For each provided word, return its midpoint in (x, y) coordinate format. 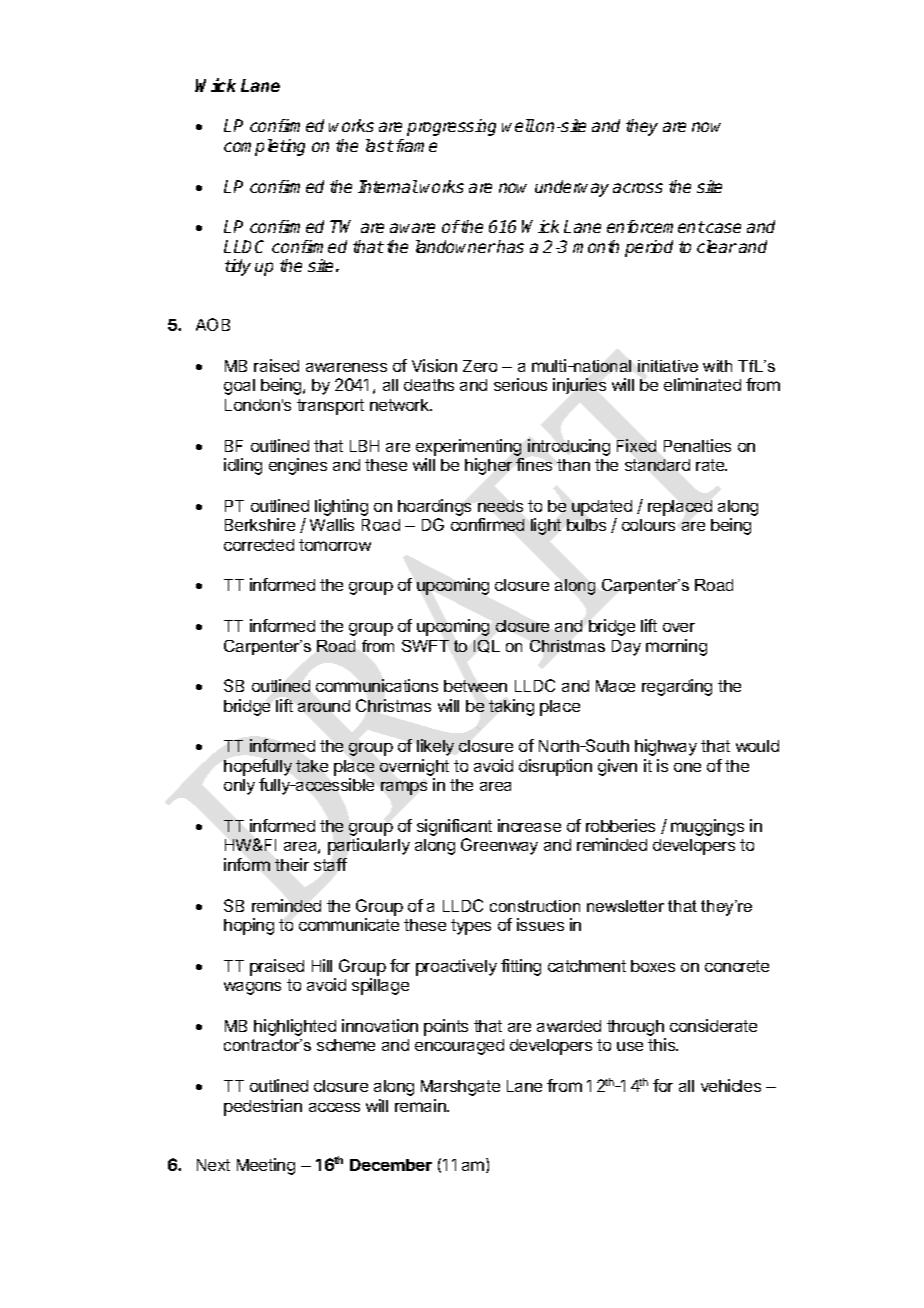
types (471, 927)
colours (648, 525)
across (638, 188)
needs (500, 506)
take (312, 766)
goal (239, 387)
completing (264, 147)
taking (511, 707)
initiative (668, 366)
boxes (653, 966)
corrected (259, 545)
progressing (451, 127)
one (687, 767)
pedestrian (263, 1107)
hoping (249, 926)
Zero (480, 366)
